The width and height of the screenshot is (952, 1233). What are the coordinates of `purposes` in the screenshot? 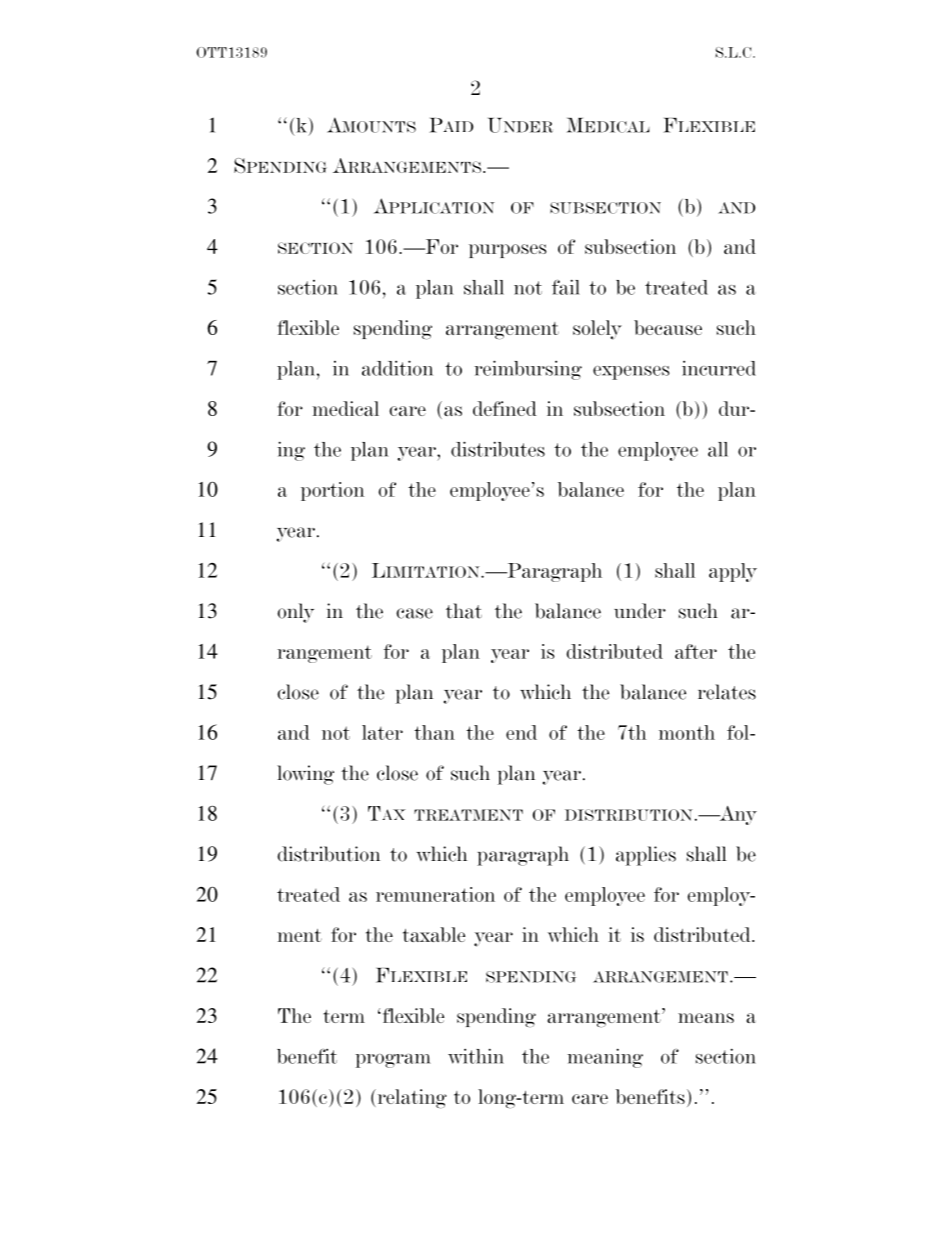 It's located at (508, 251).
